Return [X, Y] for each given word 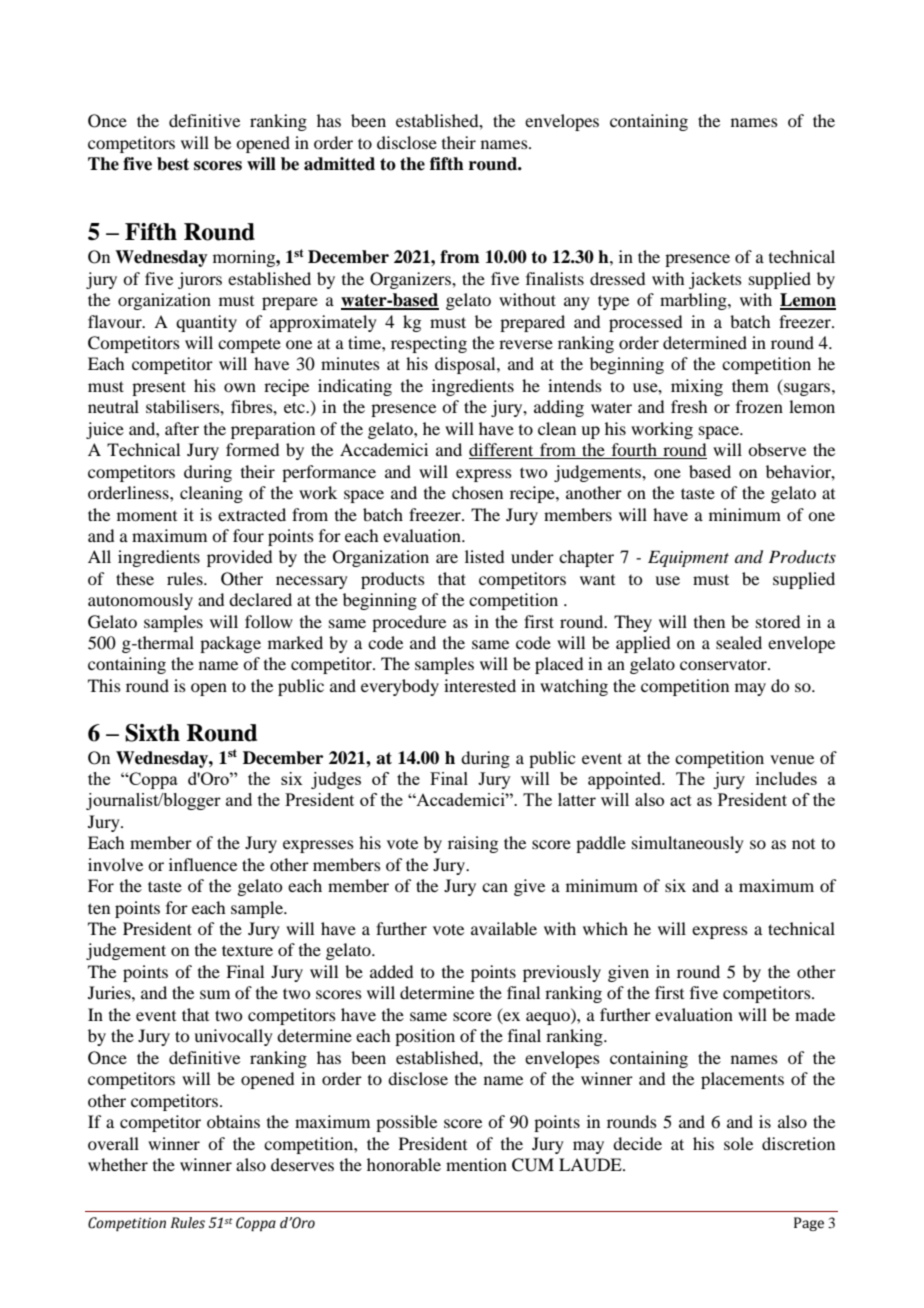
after [182, 428]
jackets [715, 280]
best [173, 164]
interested [480, 685]
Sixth [152, 733]
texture [247, 950]
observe [777, 449]
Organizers [411, 280]
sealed [739, 642]
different [502, 451]
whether [118, 1164]
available [504, 928]
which [605, 928]
